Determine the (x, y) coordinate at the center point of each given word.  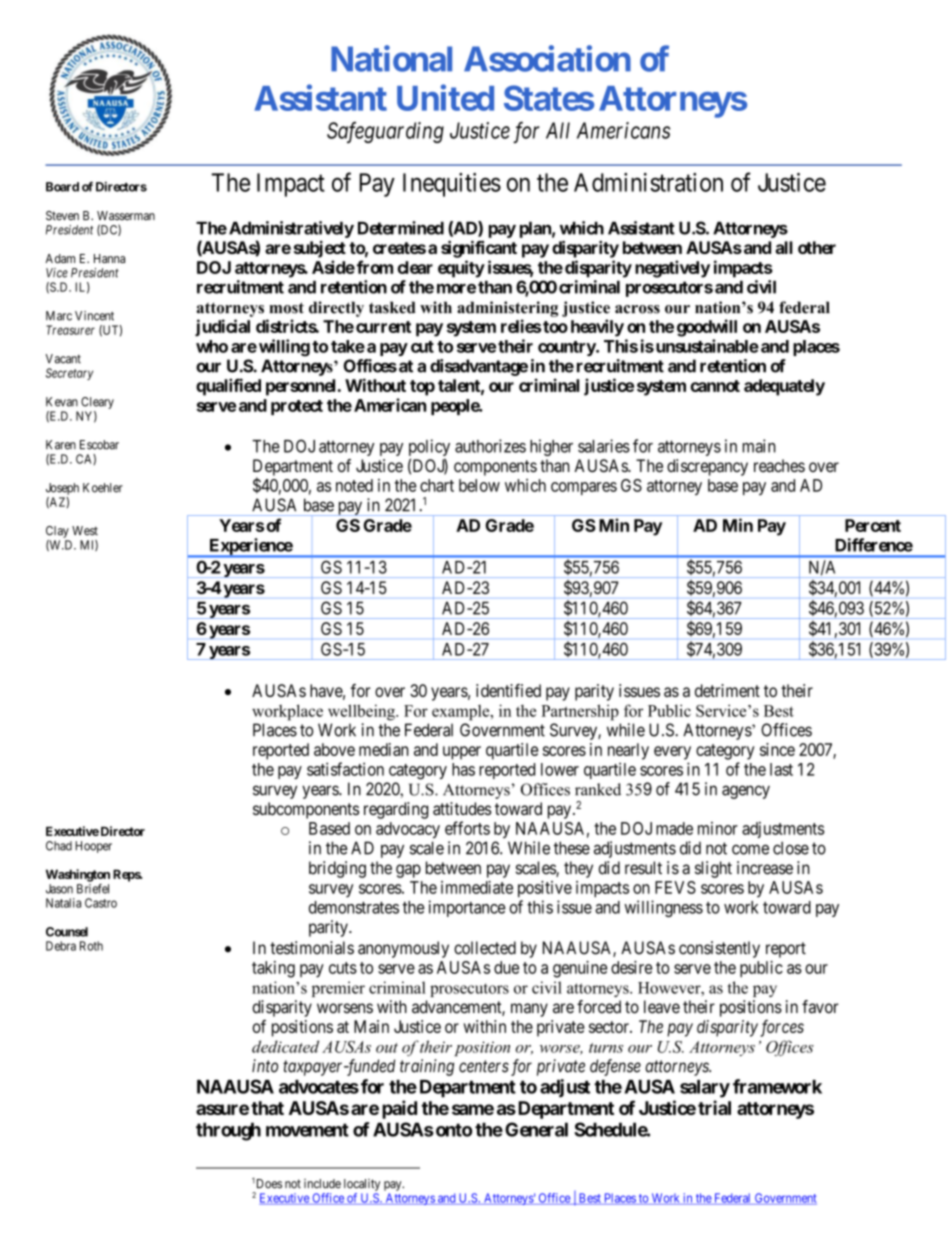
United (445, 98)
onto (452, 1130)
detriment (727, 690)
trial (714, 1107)
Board (62, 187)
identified (508, 690)
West (85, 531)
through (228, 1131)
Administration (648, 182)
